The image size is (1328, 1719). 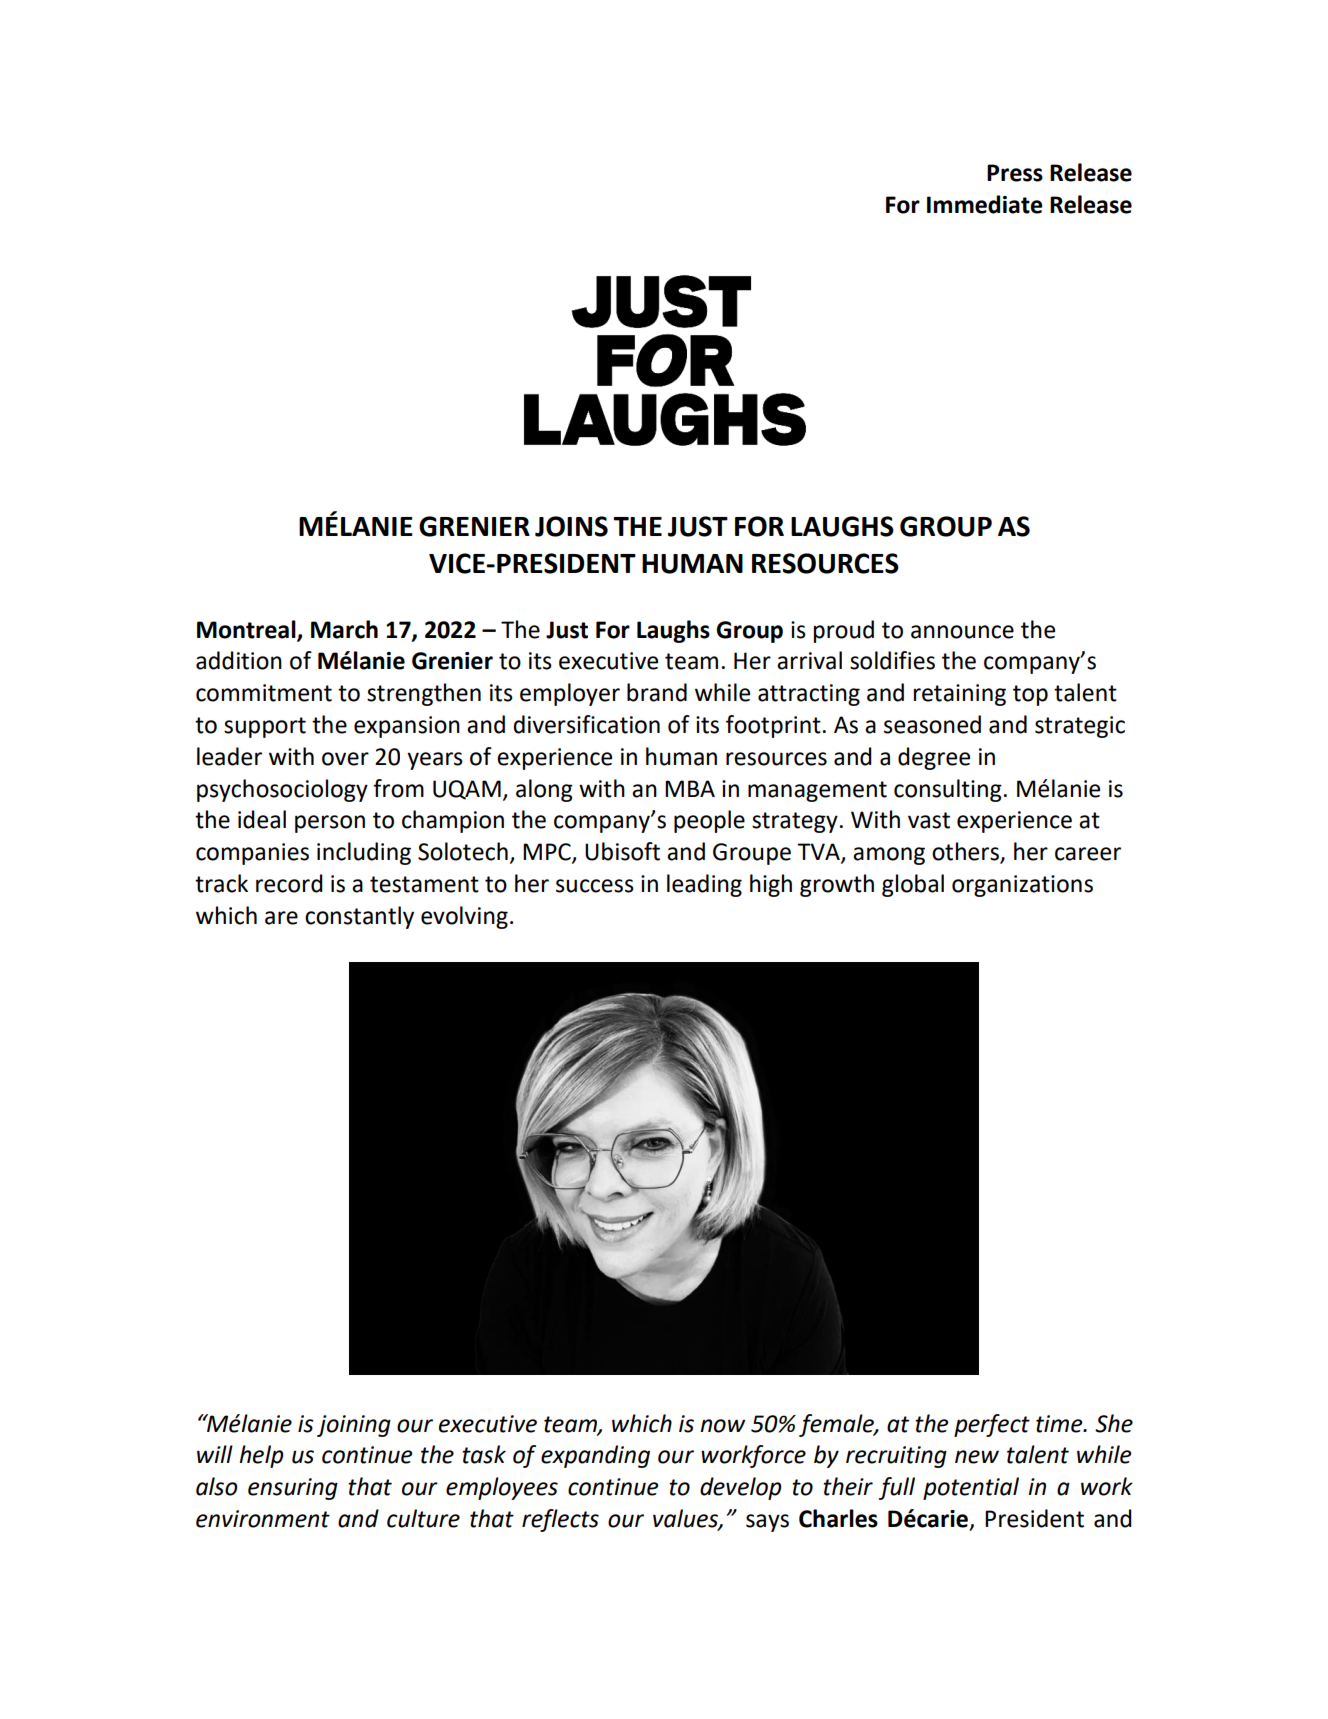 I want to click on JOINS, so click(x=571, y=526).
